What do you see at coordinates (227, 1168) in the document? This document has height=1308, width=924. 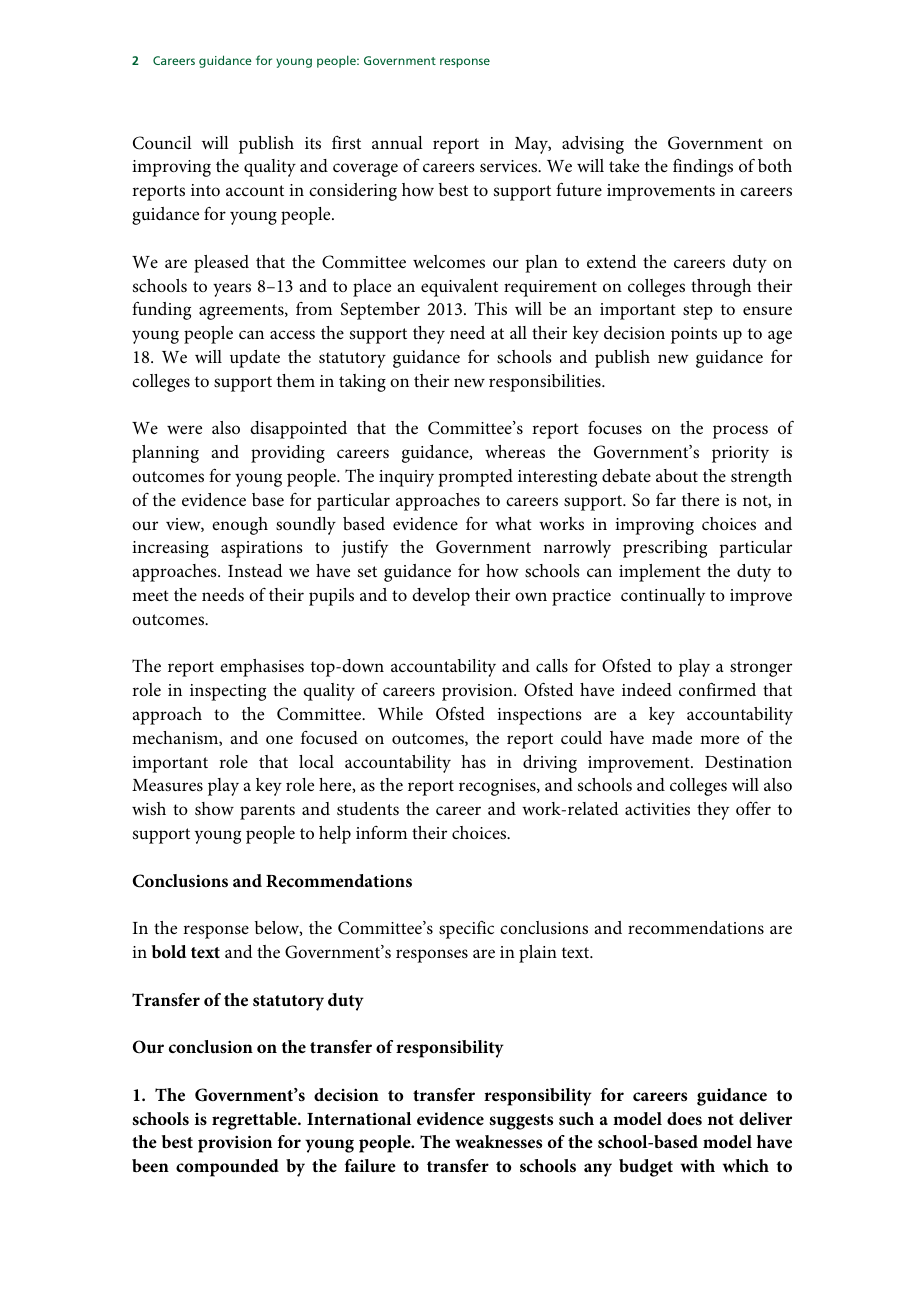 I see `compounded` at bounding box center [227, 1168].
